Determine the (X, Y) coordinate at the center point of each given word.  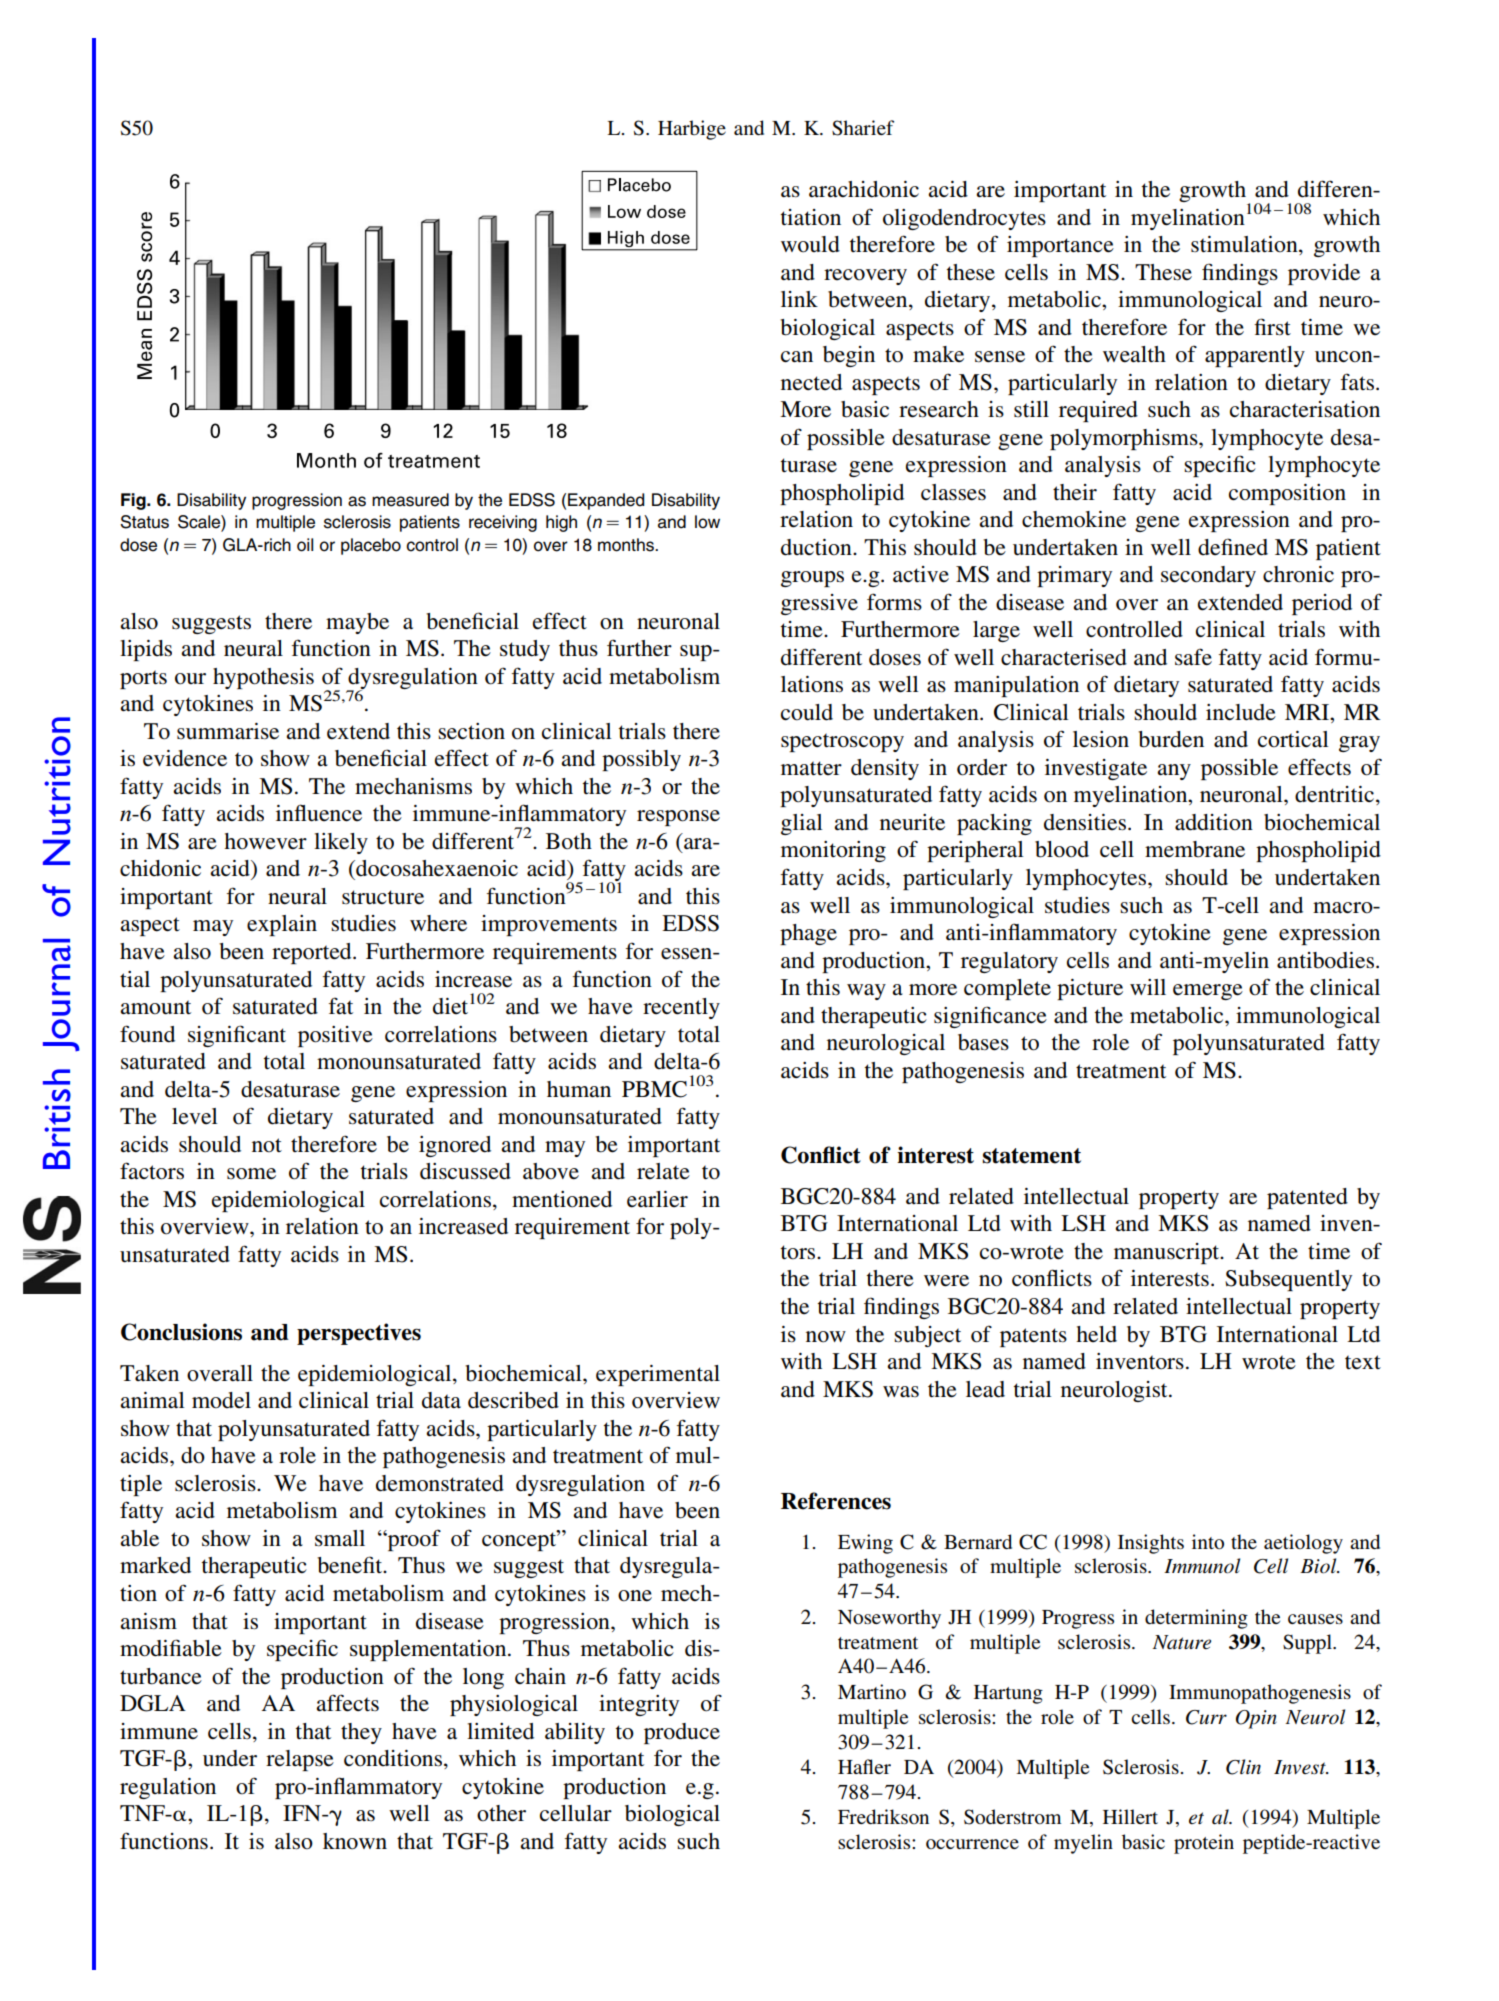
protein (1204, 1844)
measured (410, 500)
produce (682, 1733)
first (1272, 326)
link (799, 299)
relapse (300, 1760)
